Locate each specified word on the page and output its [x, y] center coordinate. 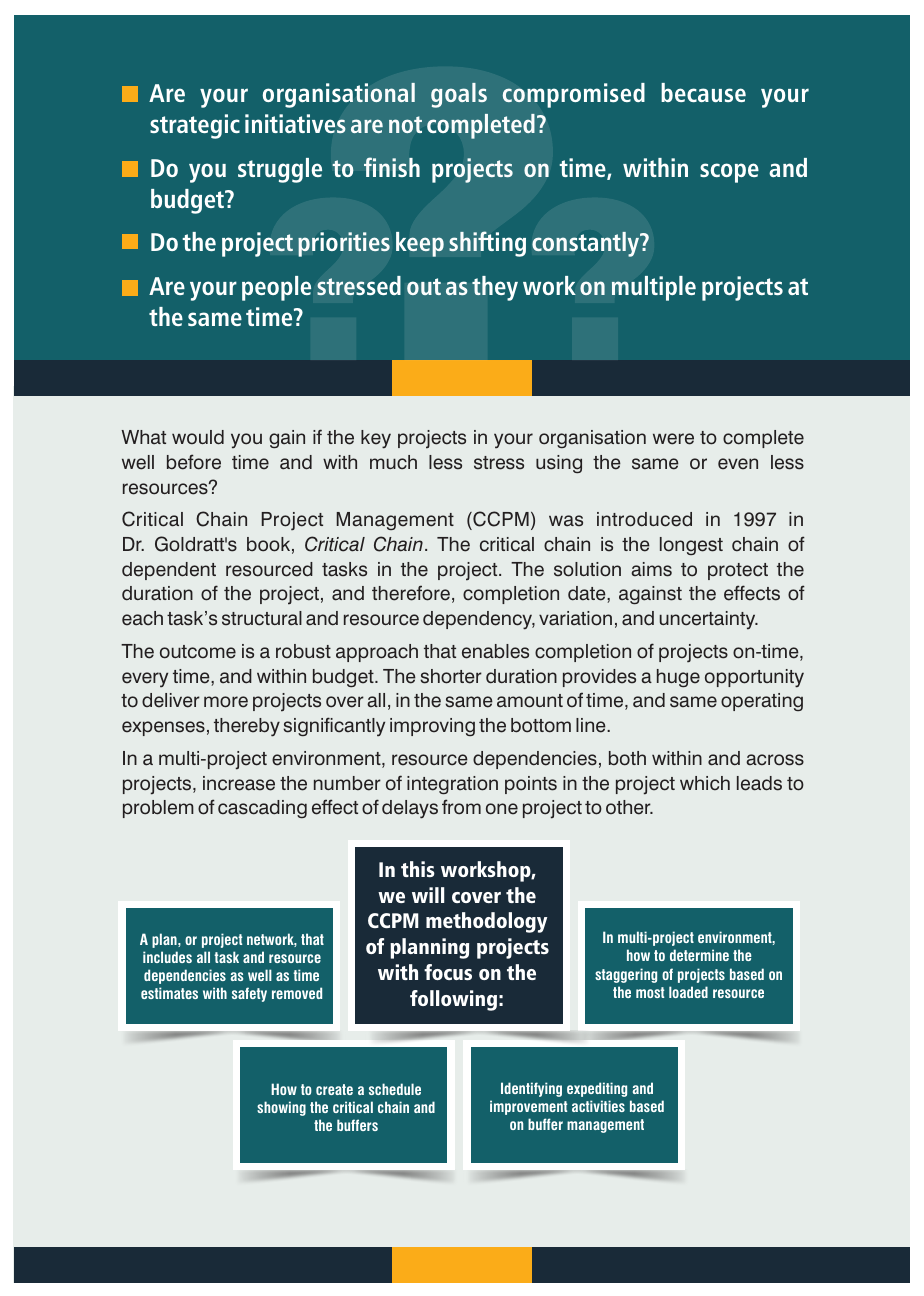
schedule [395, 1089]
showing [281, 1108]
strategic [195, 126]
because [703, 92]
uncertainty [709, 620]
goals [459, 95]
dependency [479, 620]
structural [262, 618]
